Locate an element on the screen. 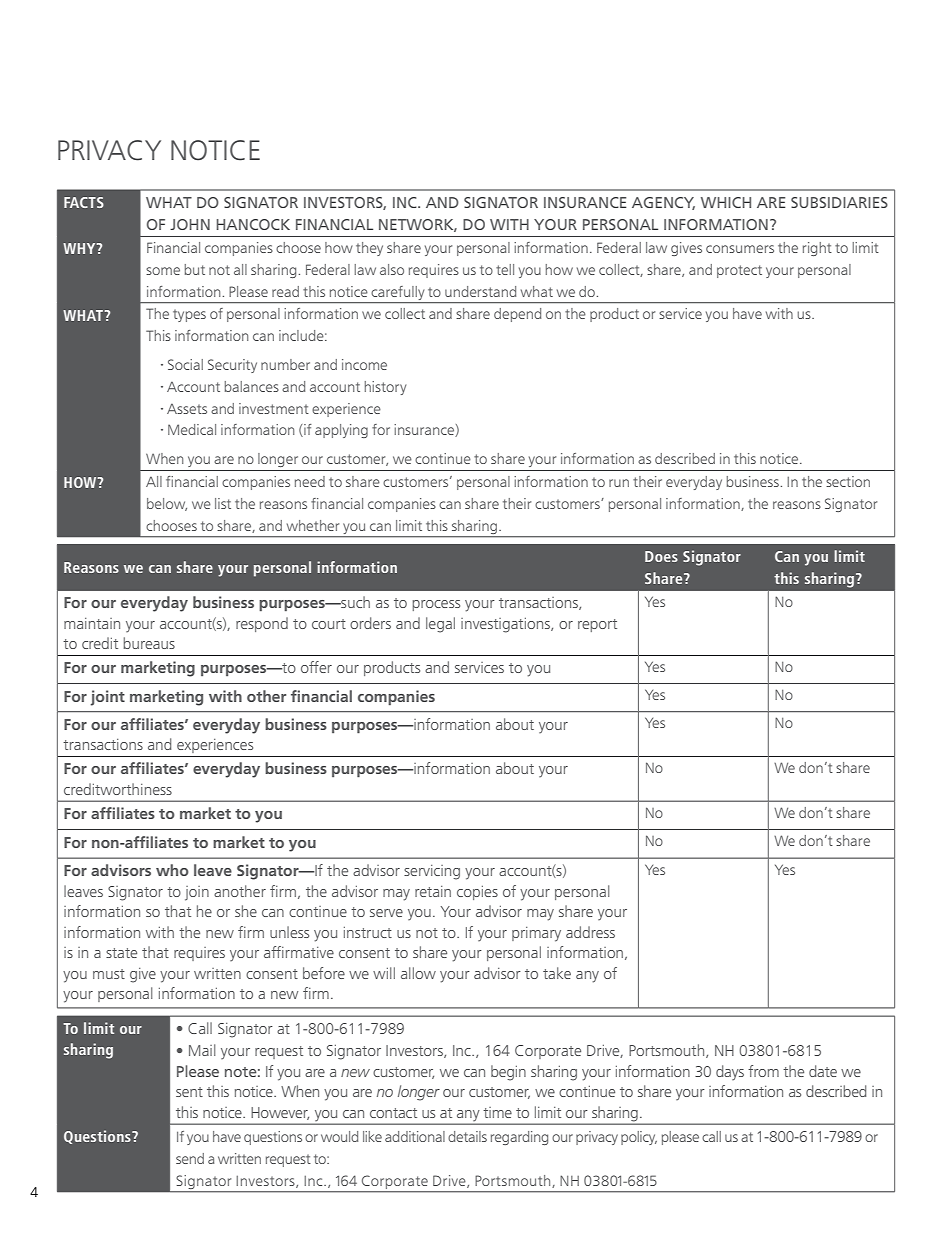 Image resolution: width=952 pixels, height=1233 pixels. bureaus is located at coordinates (149, 643).
